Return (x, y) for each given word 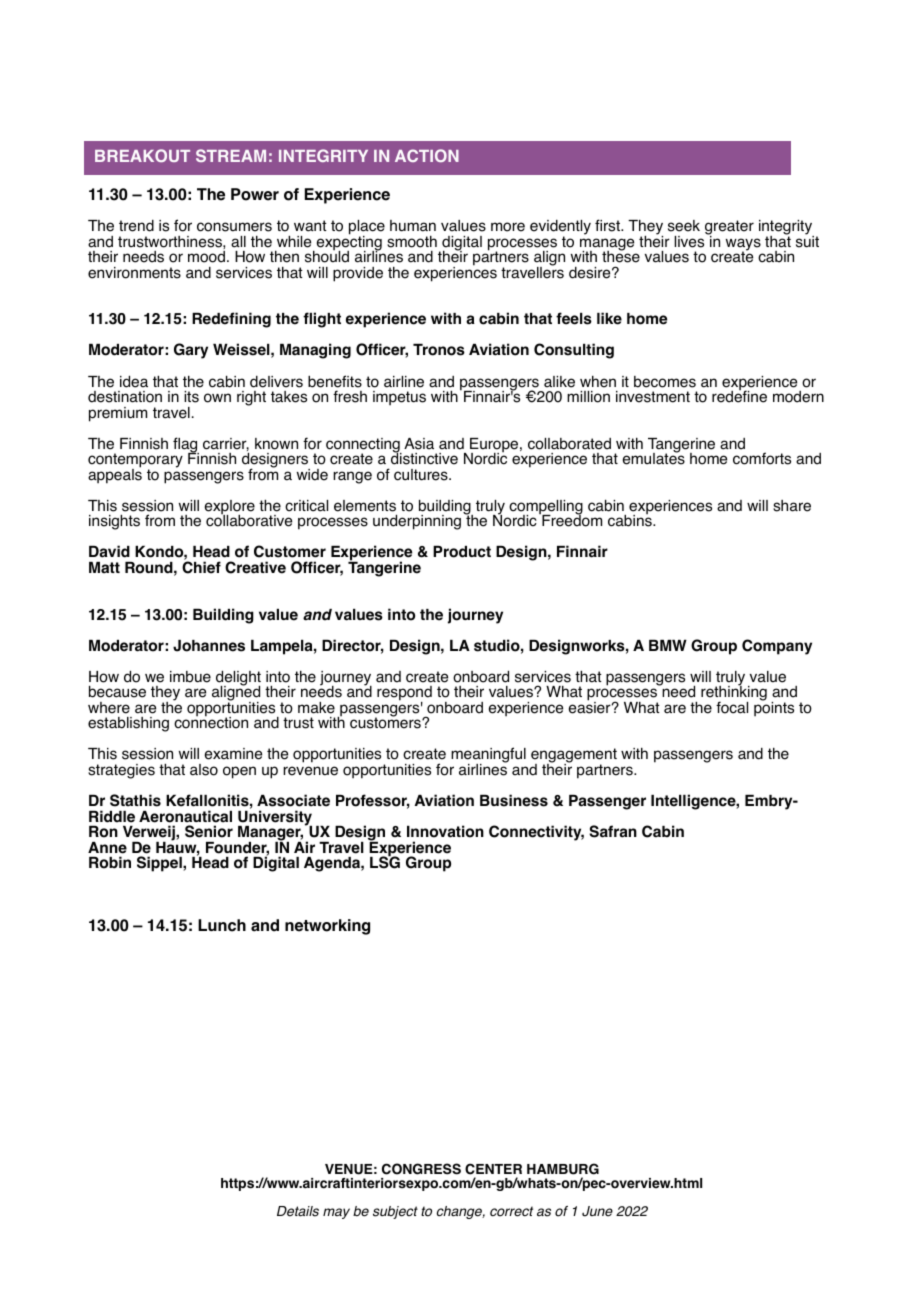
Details (298, 1211)
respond (404, 694)
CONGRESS (421, 1169)
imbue (190, 677)
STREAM (231, 155)
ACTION (427, 155)
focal (732, 707)
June (597, 1211)
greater (729, 229)
